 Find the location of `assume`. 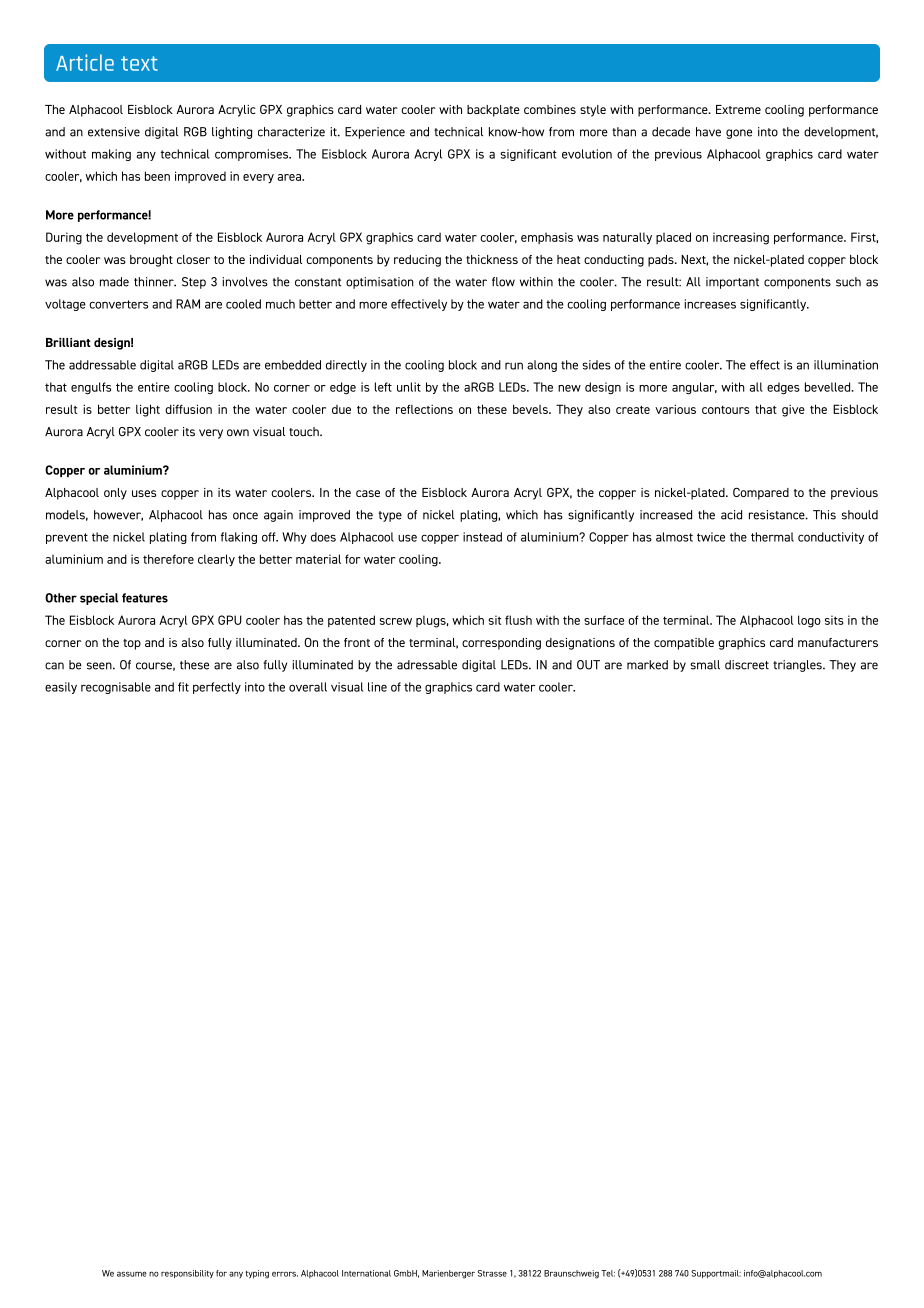

assume is located at coordinates (132, 1274).
